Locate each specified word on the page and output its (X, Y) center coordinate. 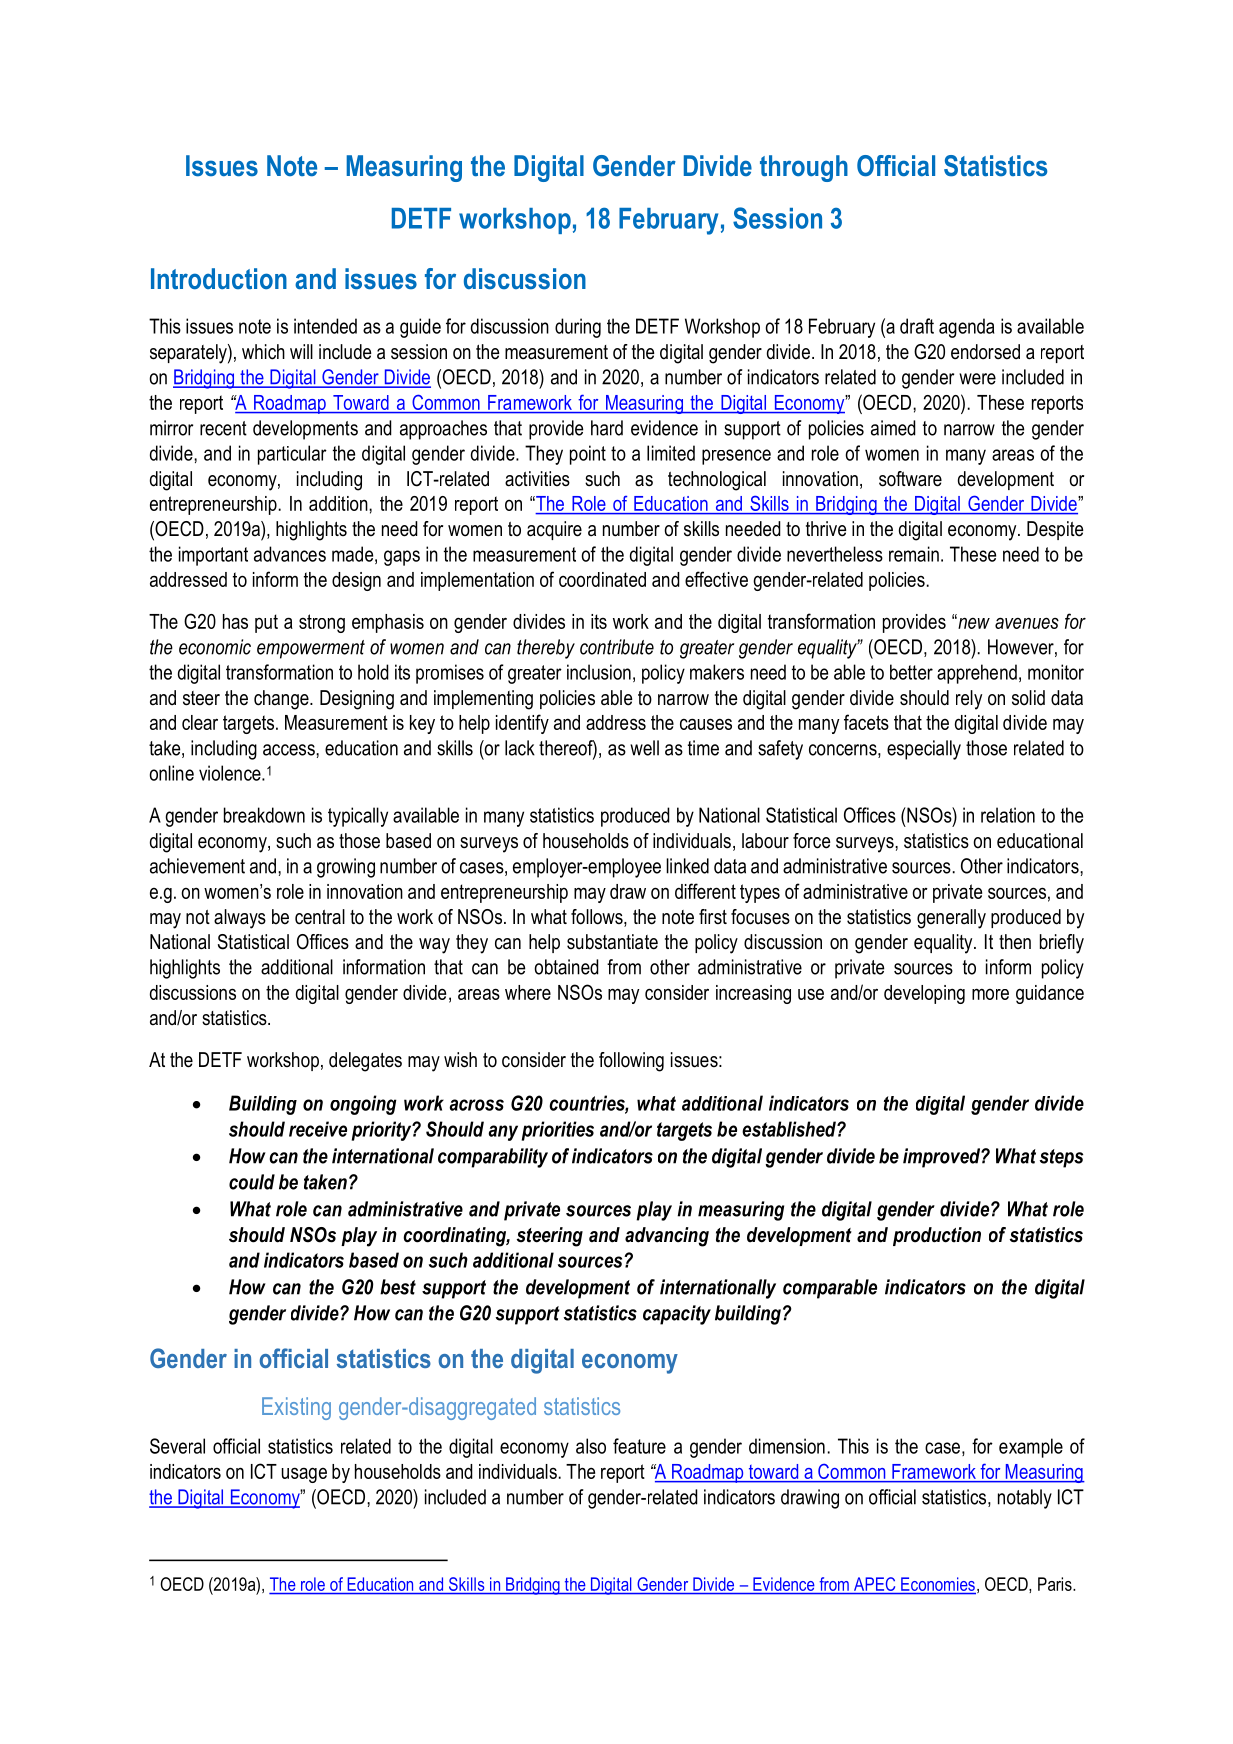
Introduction (219, 279)
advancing (667, 1237)
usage (304, 1475)
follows (598, 918)
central (320, 917)
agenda (966, 328)
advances (290, 554)
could (252, 1182)
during (578, 328)
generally (951, 919)
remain (914, 554)
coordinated (602, 579)
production (937, 1236)
